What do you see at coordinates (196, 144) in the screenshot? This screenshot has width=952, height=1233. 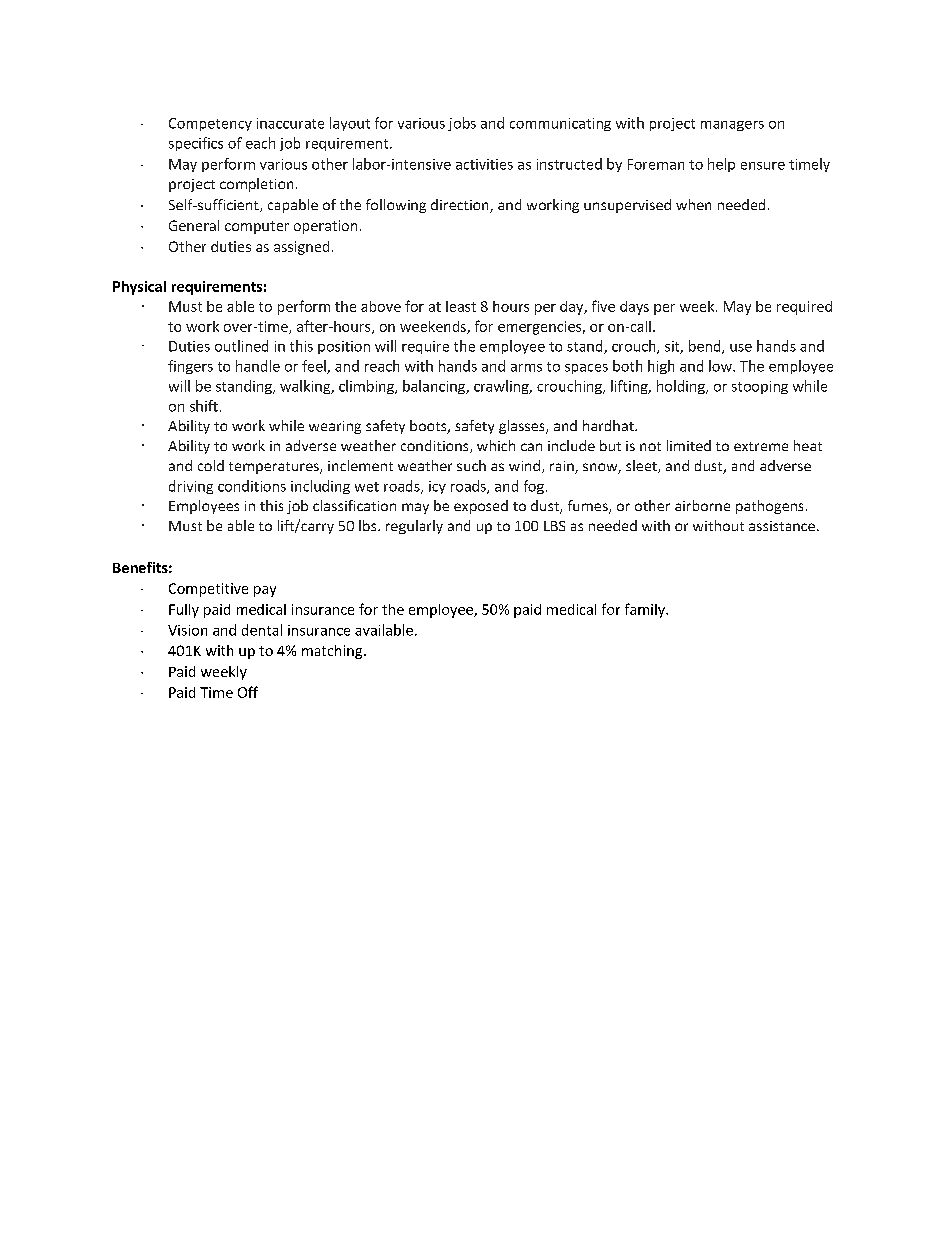 I see `specifics` at bounding box center [196, 144].
